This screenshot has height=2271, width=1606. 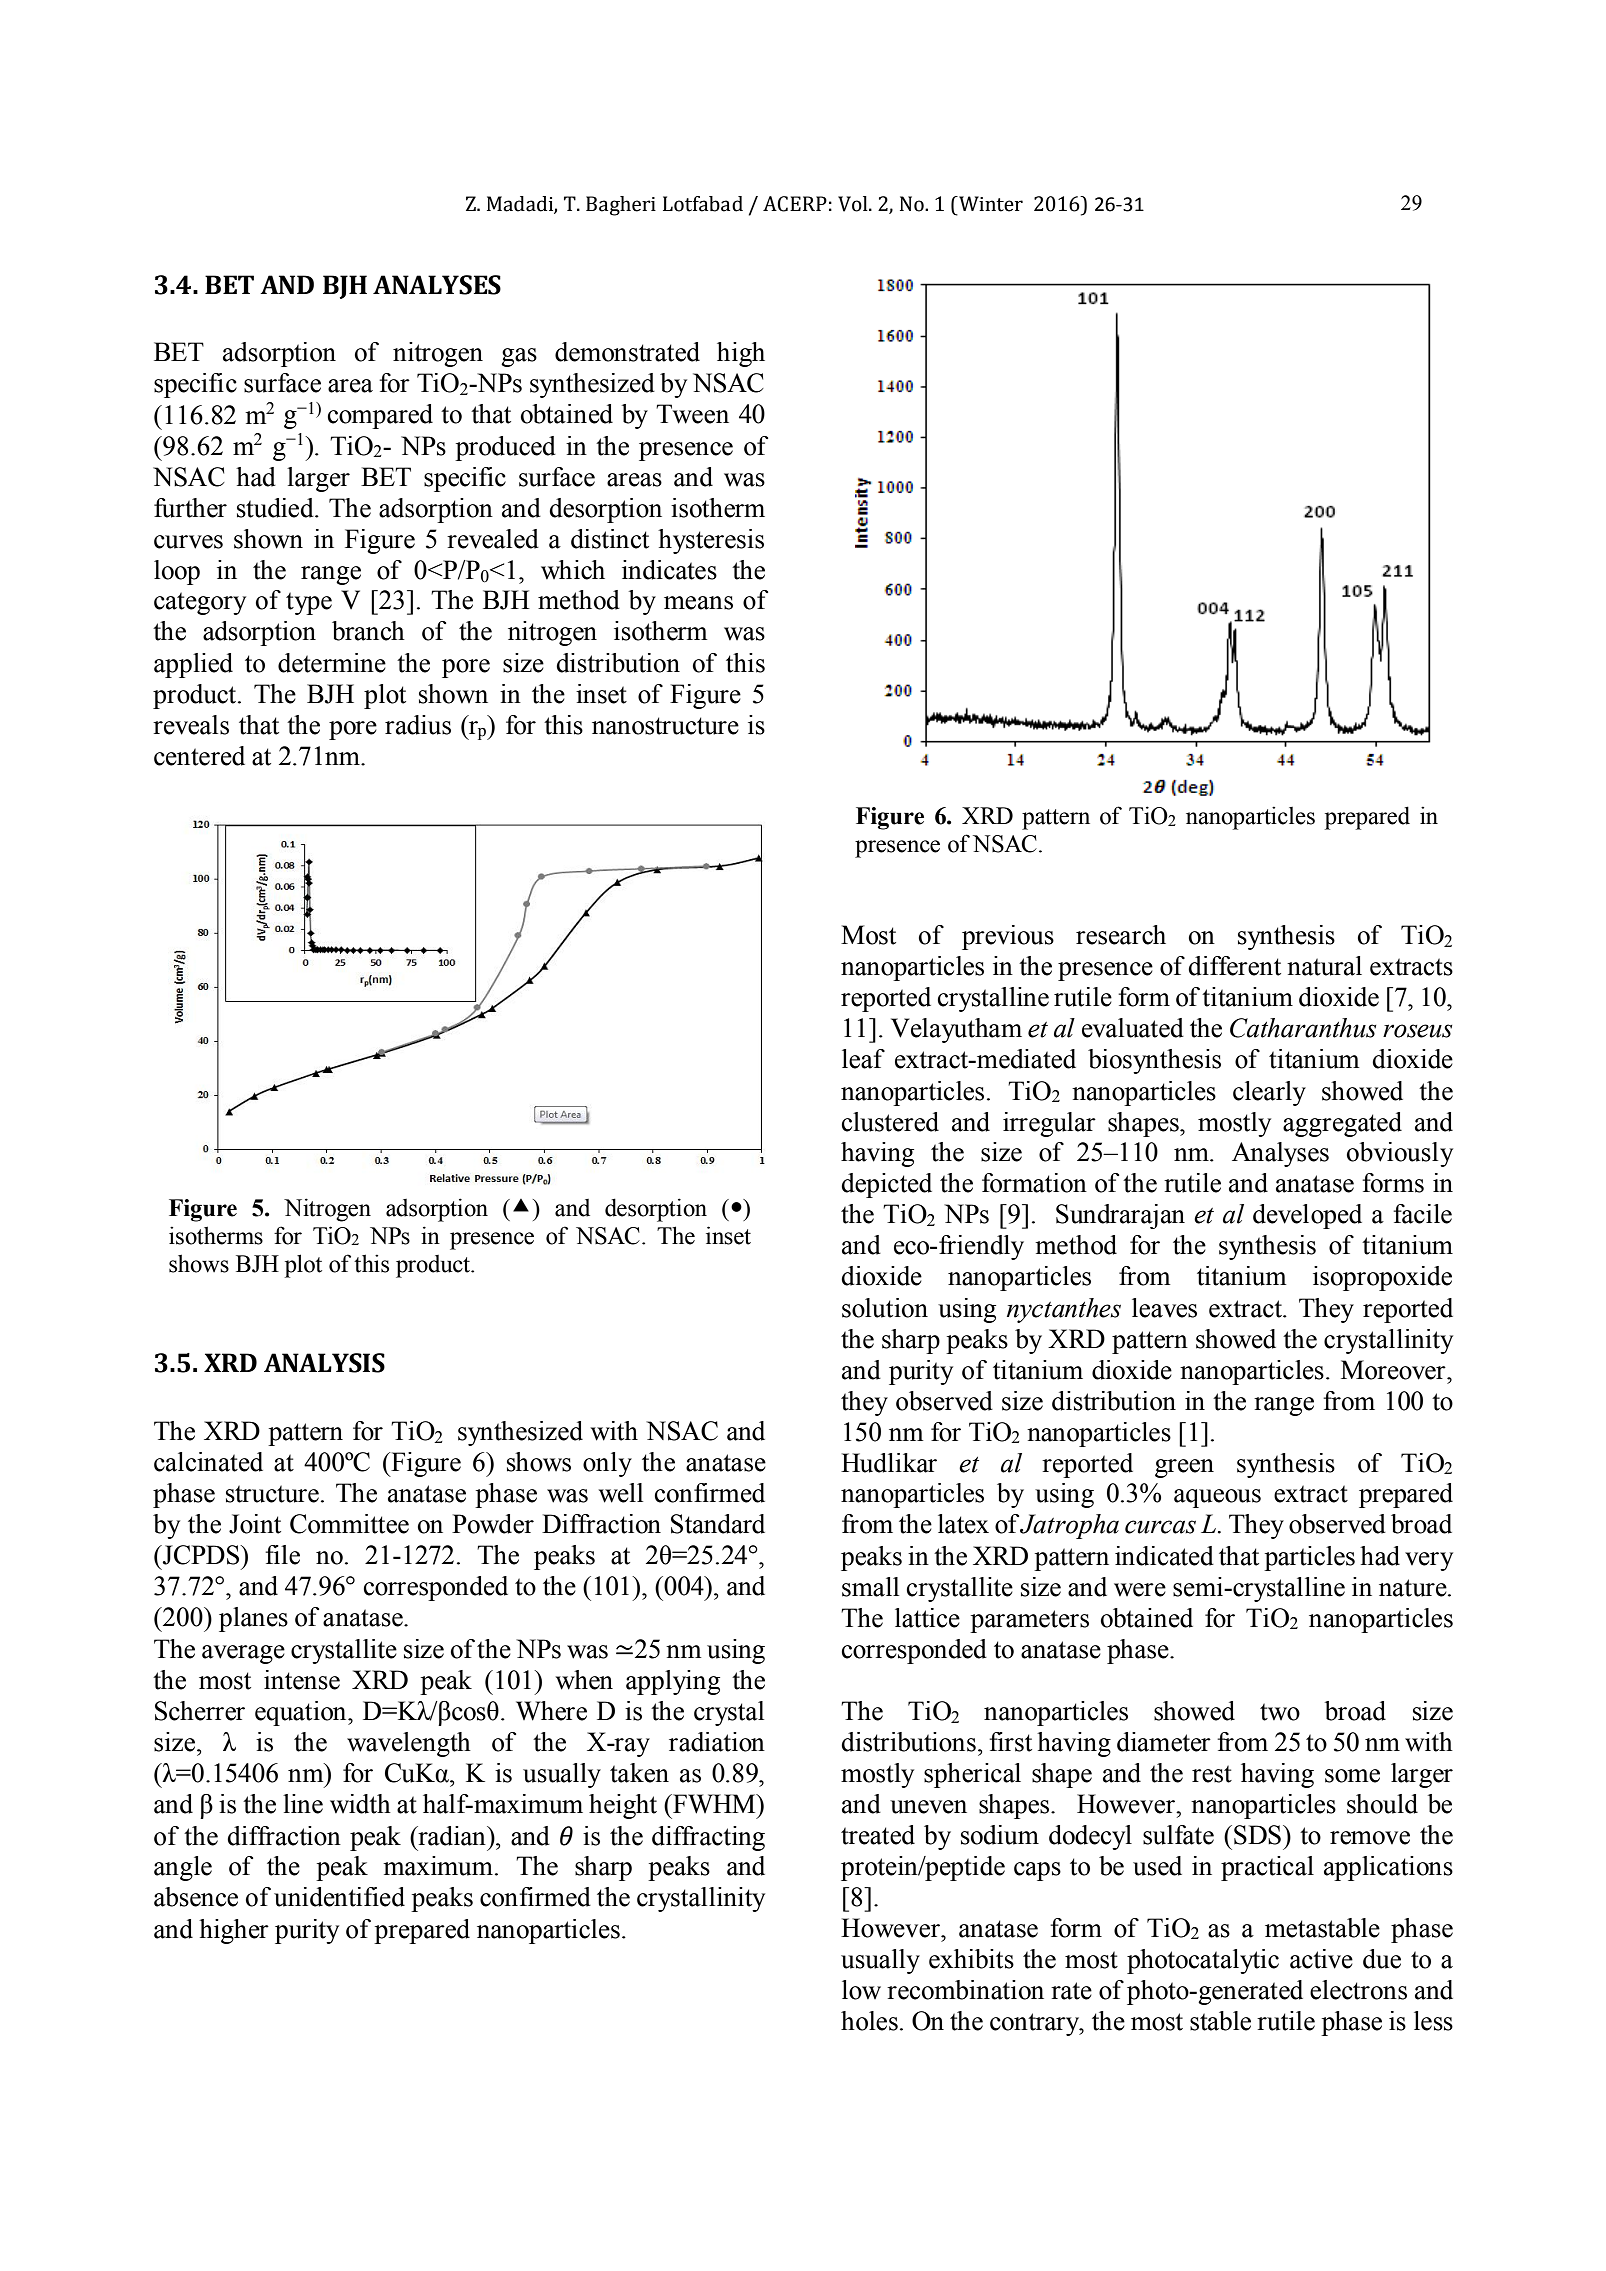 I want to click on Vol, so click(x=854, y=204).
